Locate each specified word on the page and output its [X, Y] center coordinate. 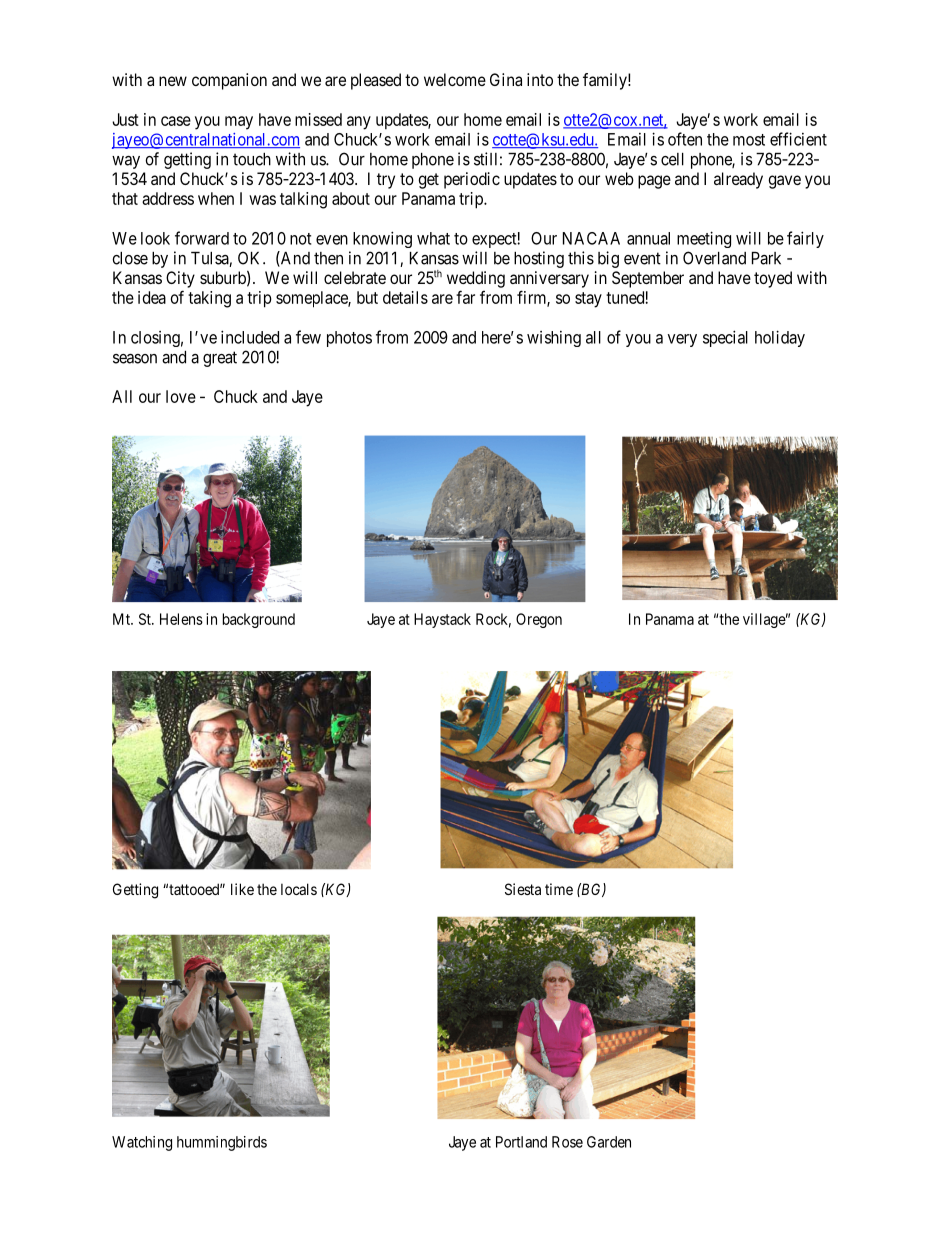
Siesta [523, 889]
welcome [455, 79]
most [749, 140]
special [725, 338]
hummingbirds [222, 1143]
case [176, 121]
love [181, 396]
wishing [554, 339]
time [559, 889]
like [242, 889]
